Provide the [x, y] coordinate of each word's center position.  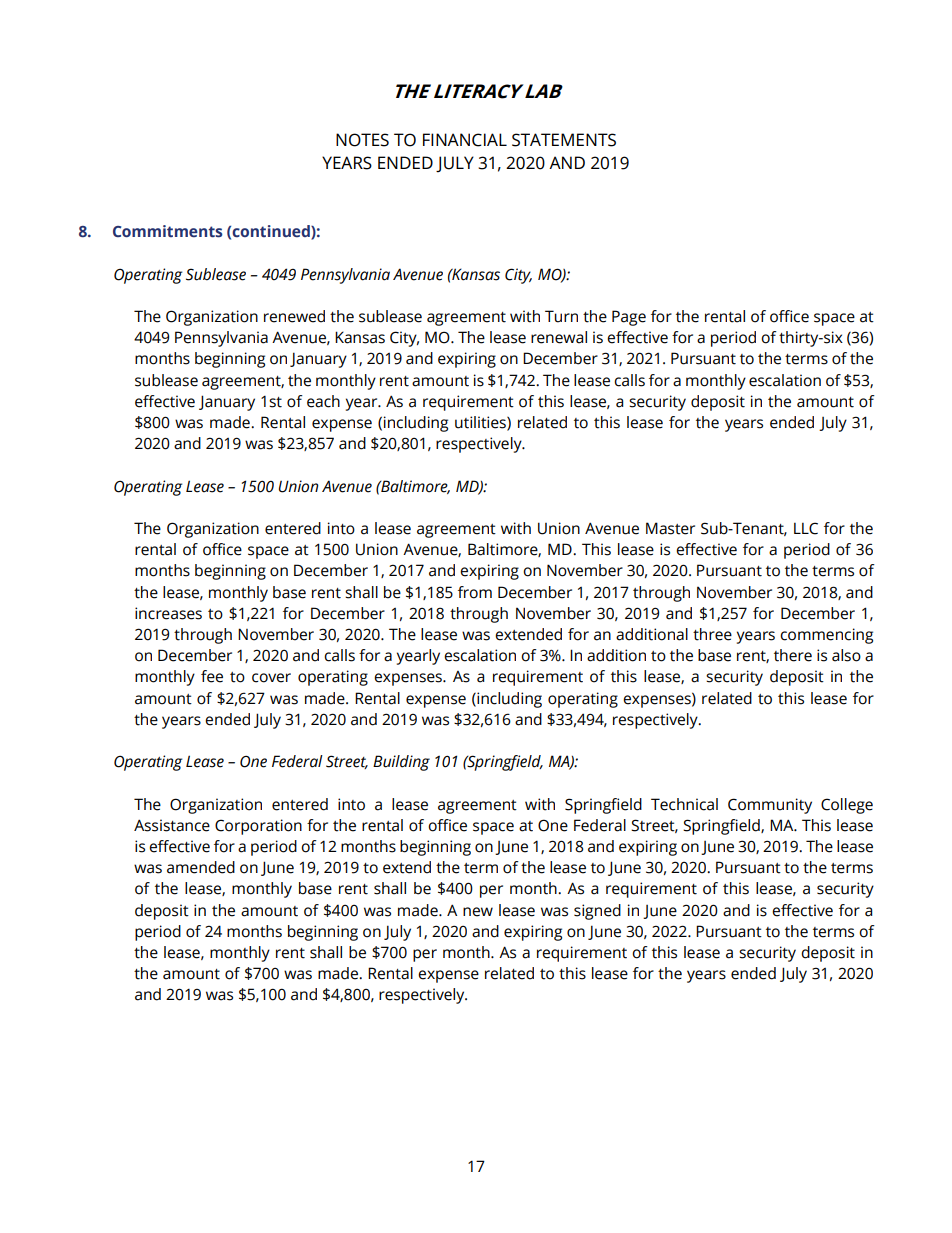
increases [168, 613]
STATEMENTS [564, 140]
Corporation [258, 827]
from [475, 592]
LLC [806, 528]
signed [597, 912]
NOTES [362, 140]
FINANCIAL [465, 140]
